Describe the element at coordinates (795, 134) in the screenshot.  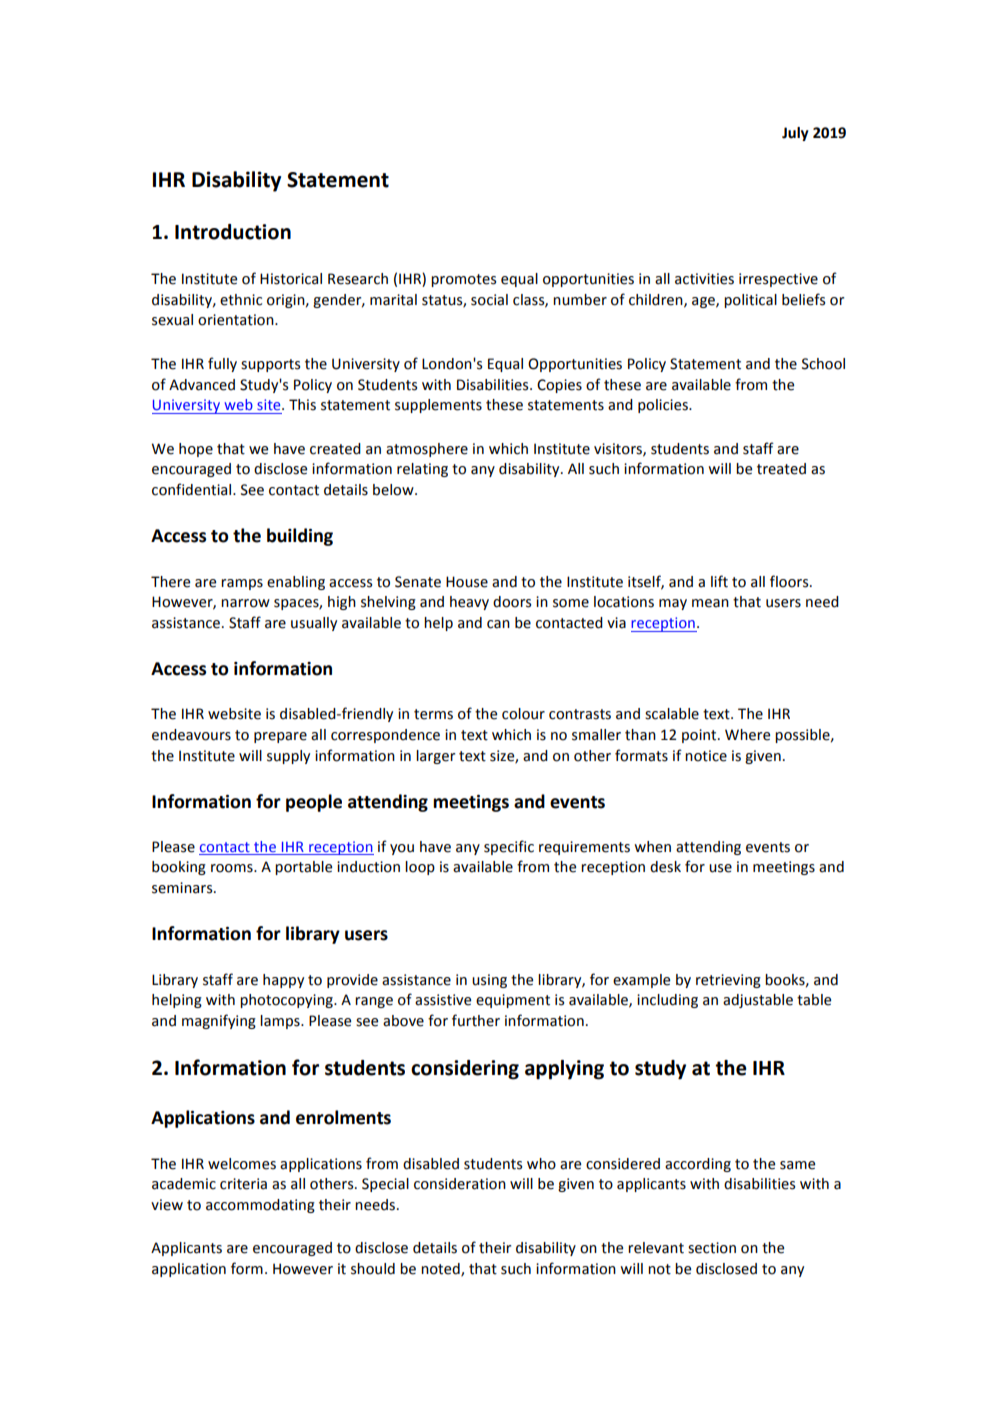
I see `July` at that location.
